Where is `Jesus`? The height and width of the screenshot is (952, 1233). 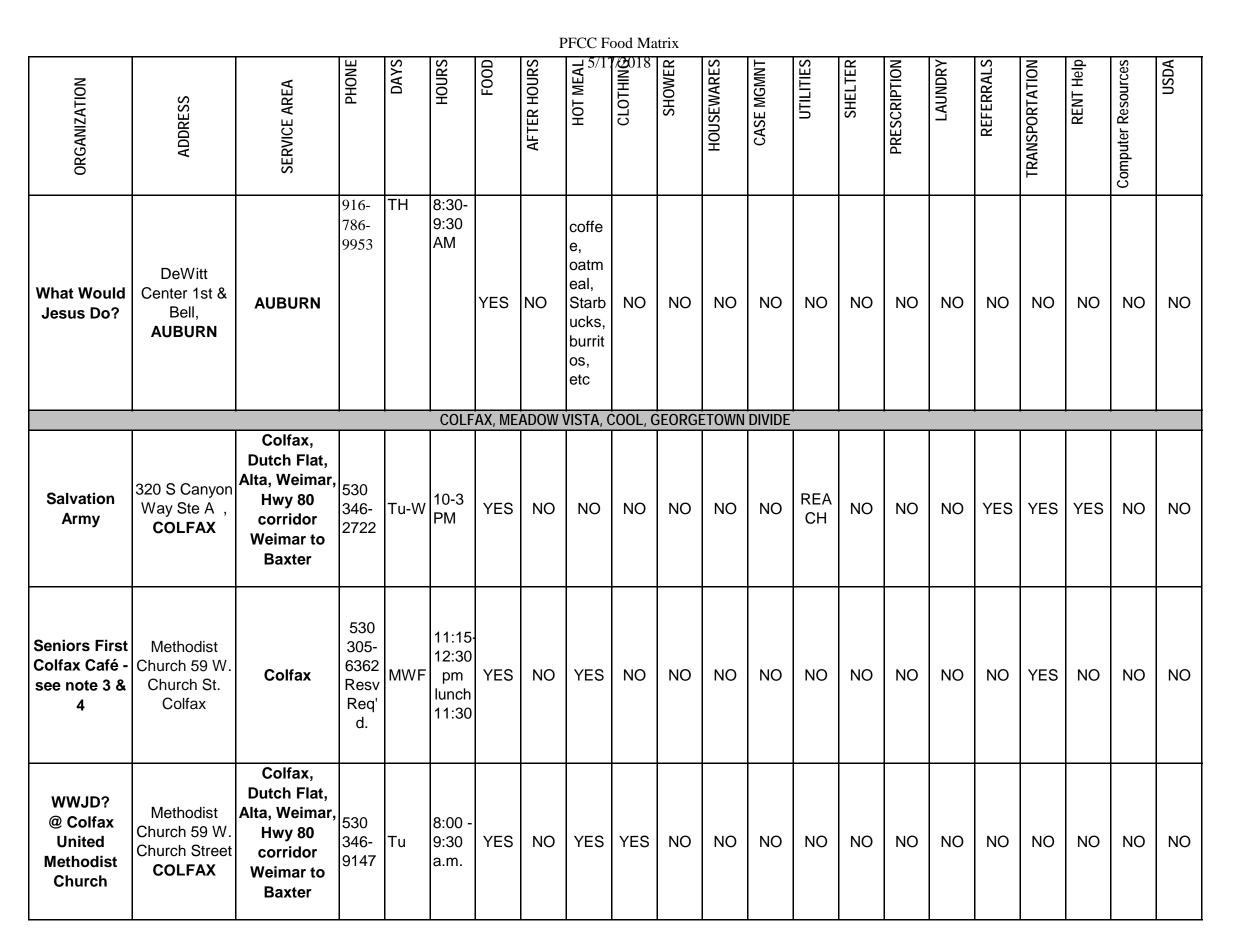
Jesus is located at coordinates (63, 313).
